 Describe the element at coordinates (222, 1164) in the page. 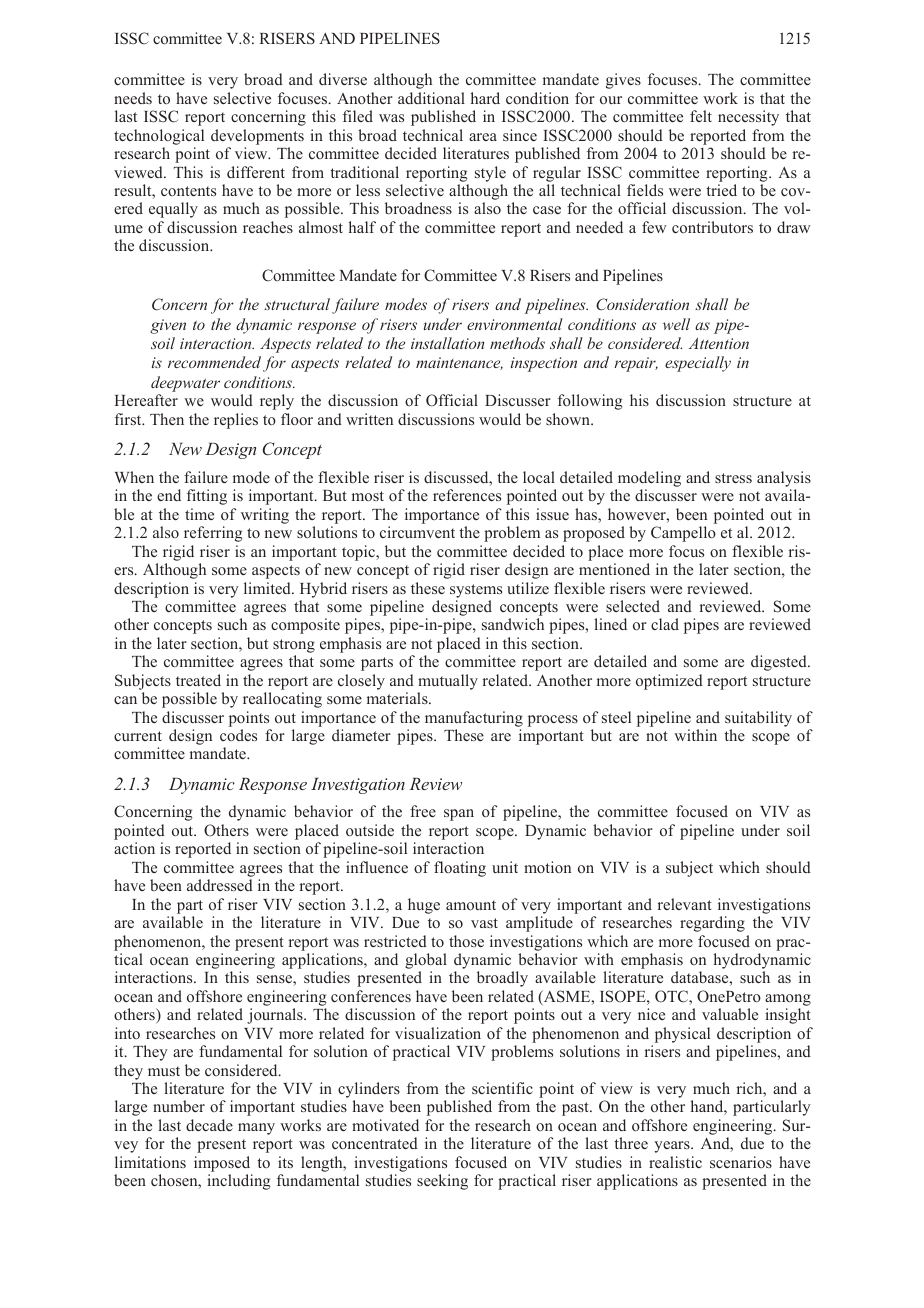

I see `imposed` at that location.
